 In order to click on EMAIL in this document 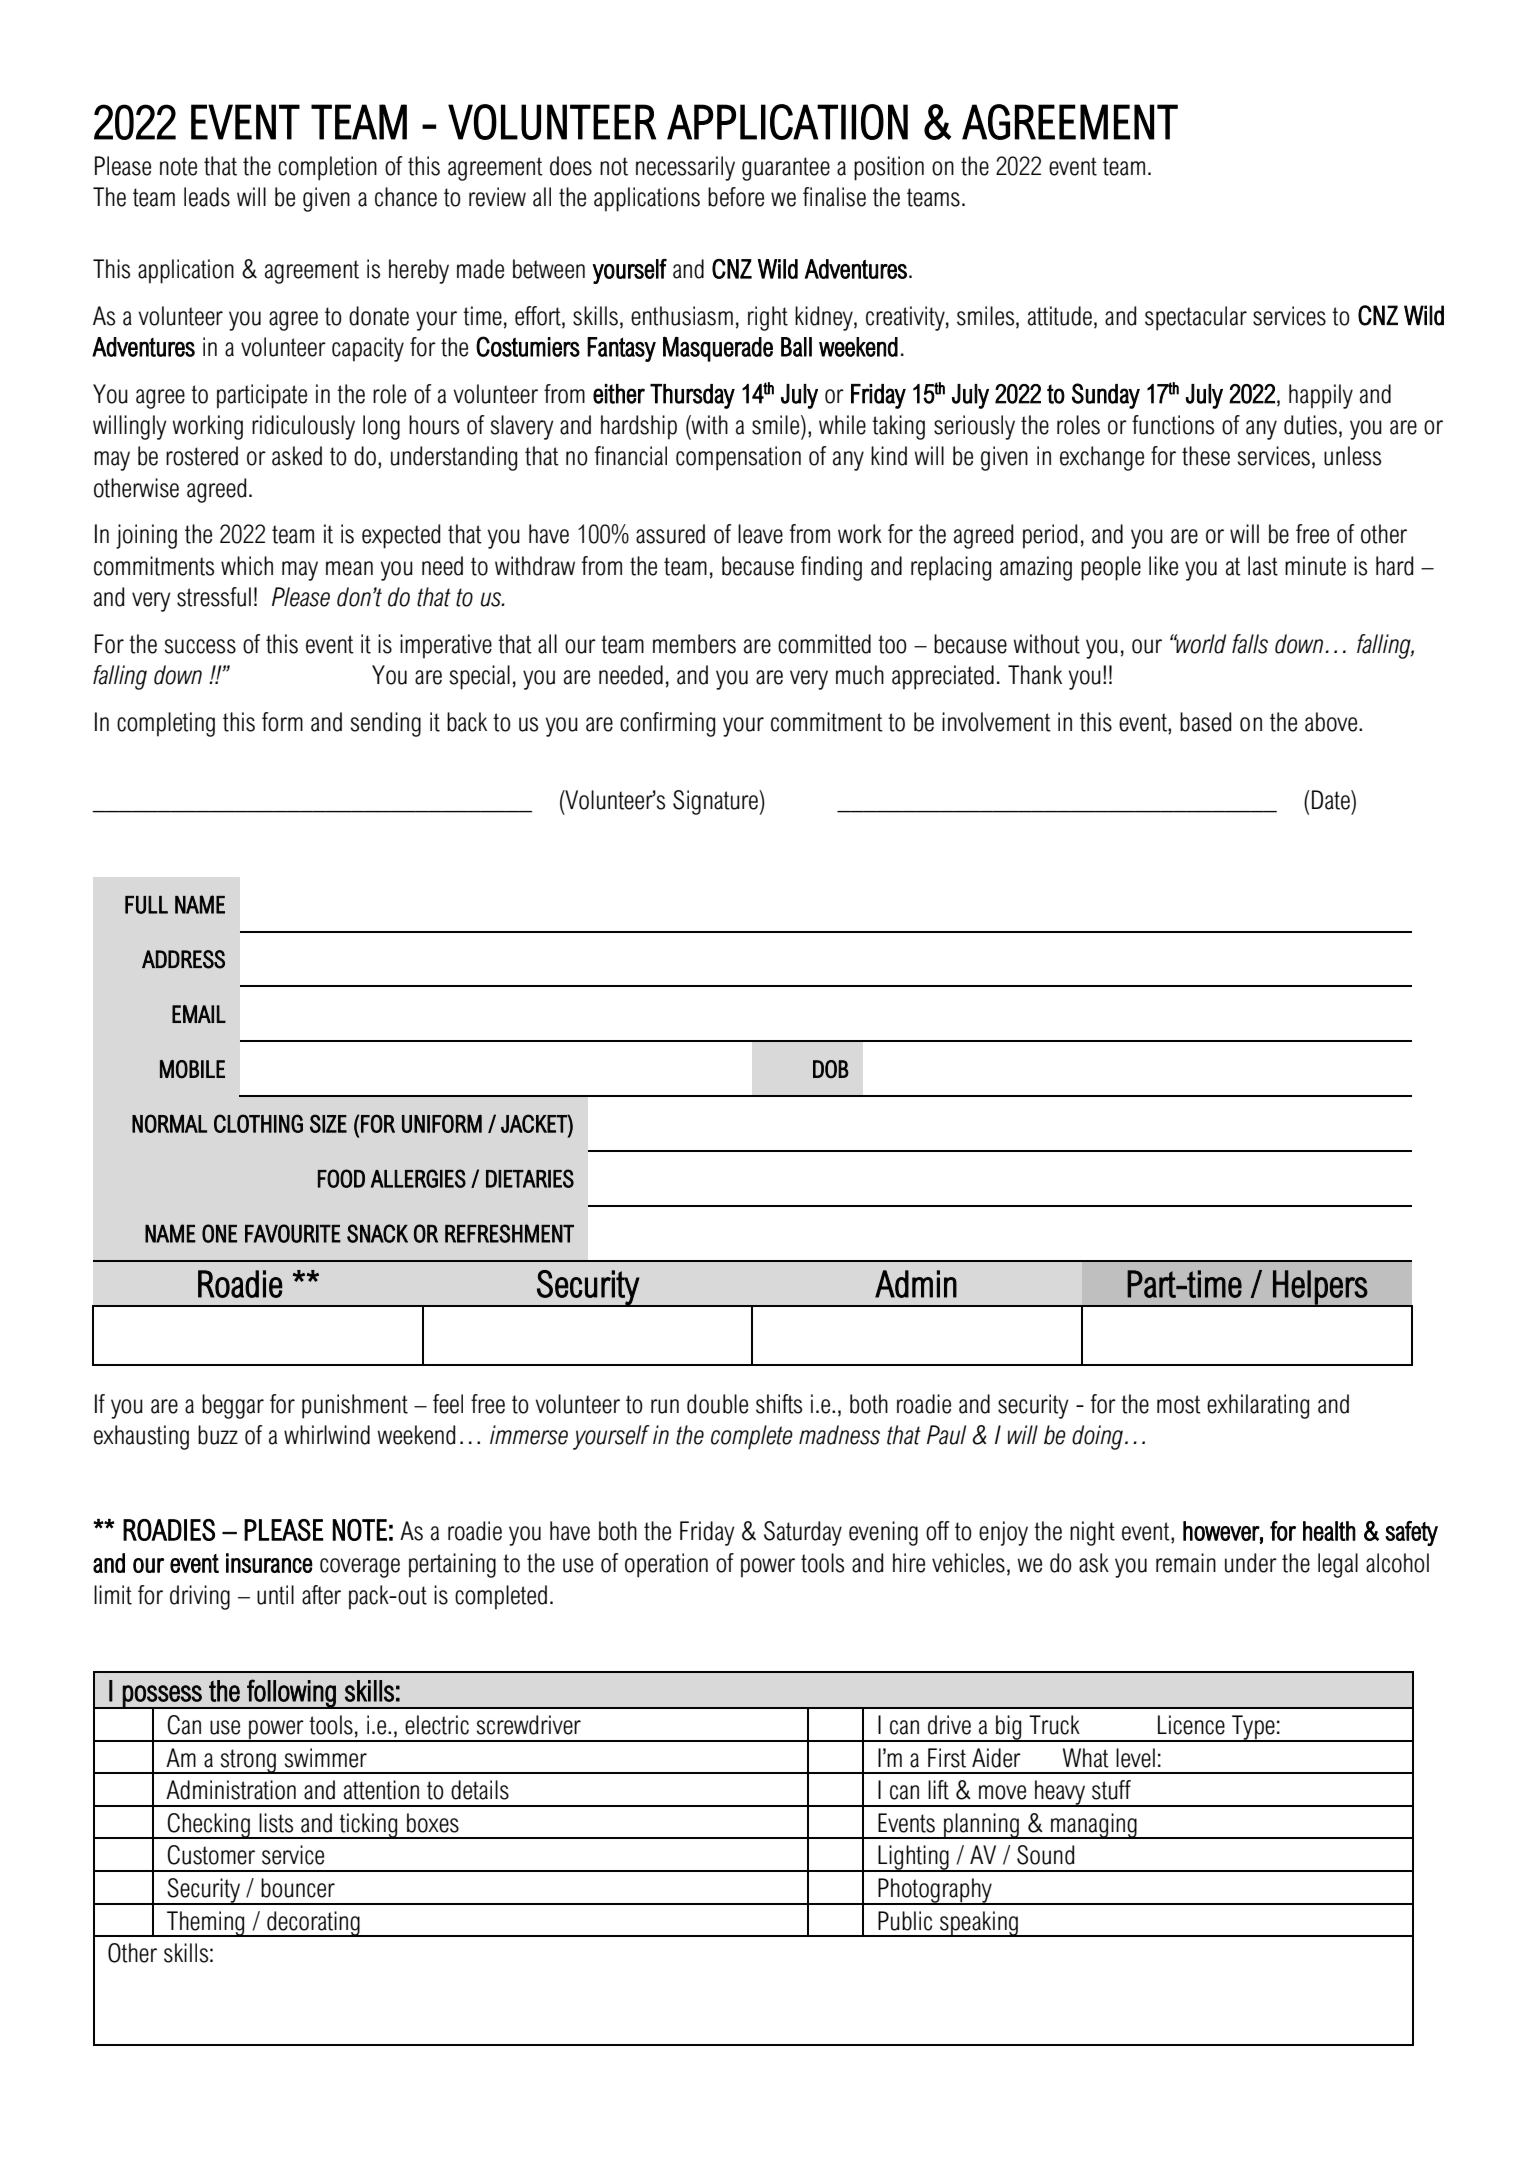, I will do `click(199, 1014)`.
